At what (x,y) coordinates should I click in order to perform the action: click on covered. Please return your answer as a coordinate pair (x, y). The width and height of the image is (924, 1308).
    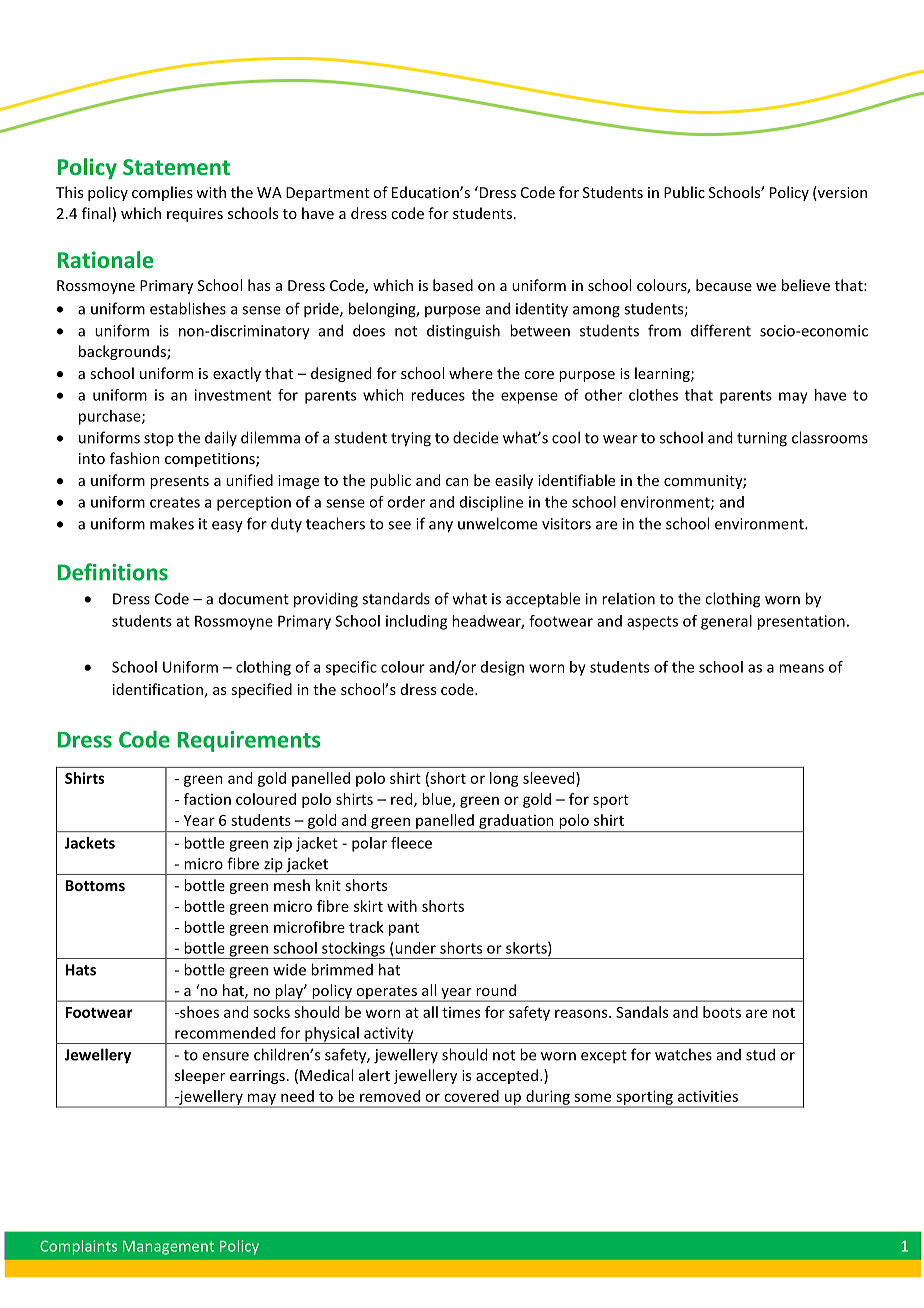
    Looking at the image, I should click on (471, 1096).
